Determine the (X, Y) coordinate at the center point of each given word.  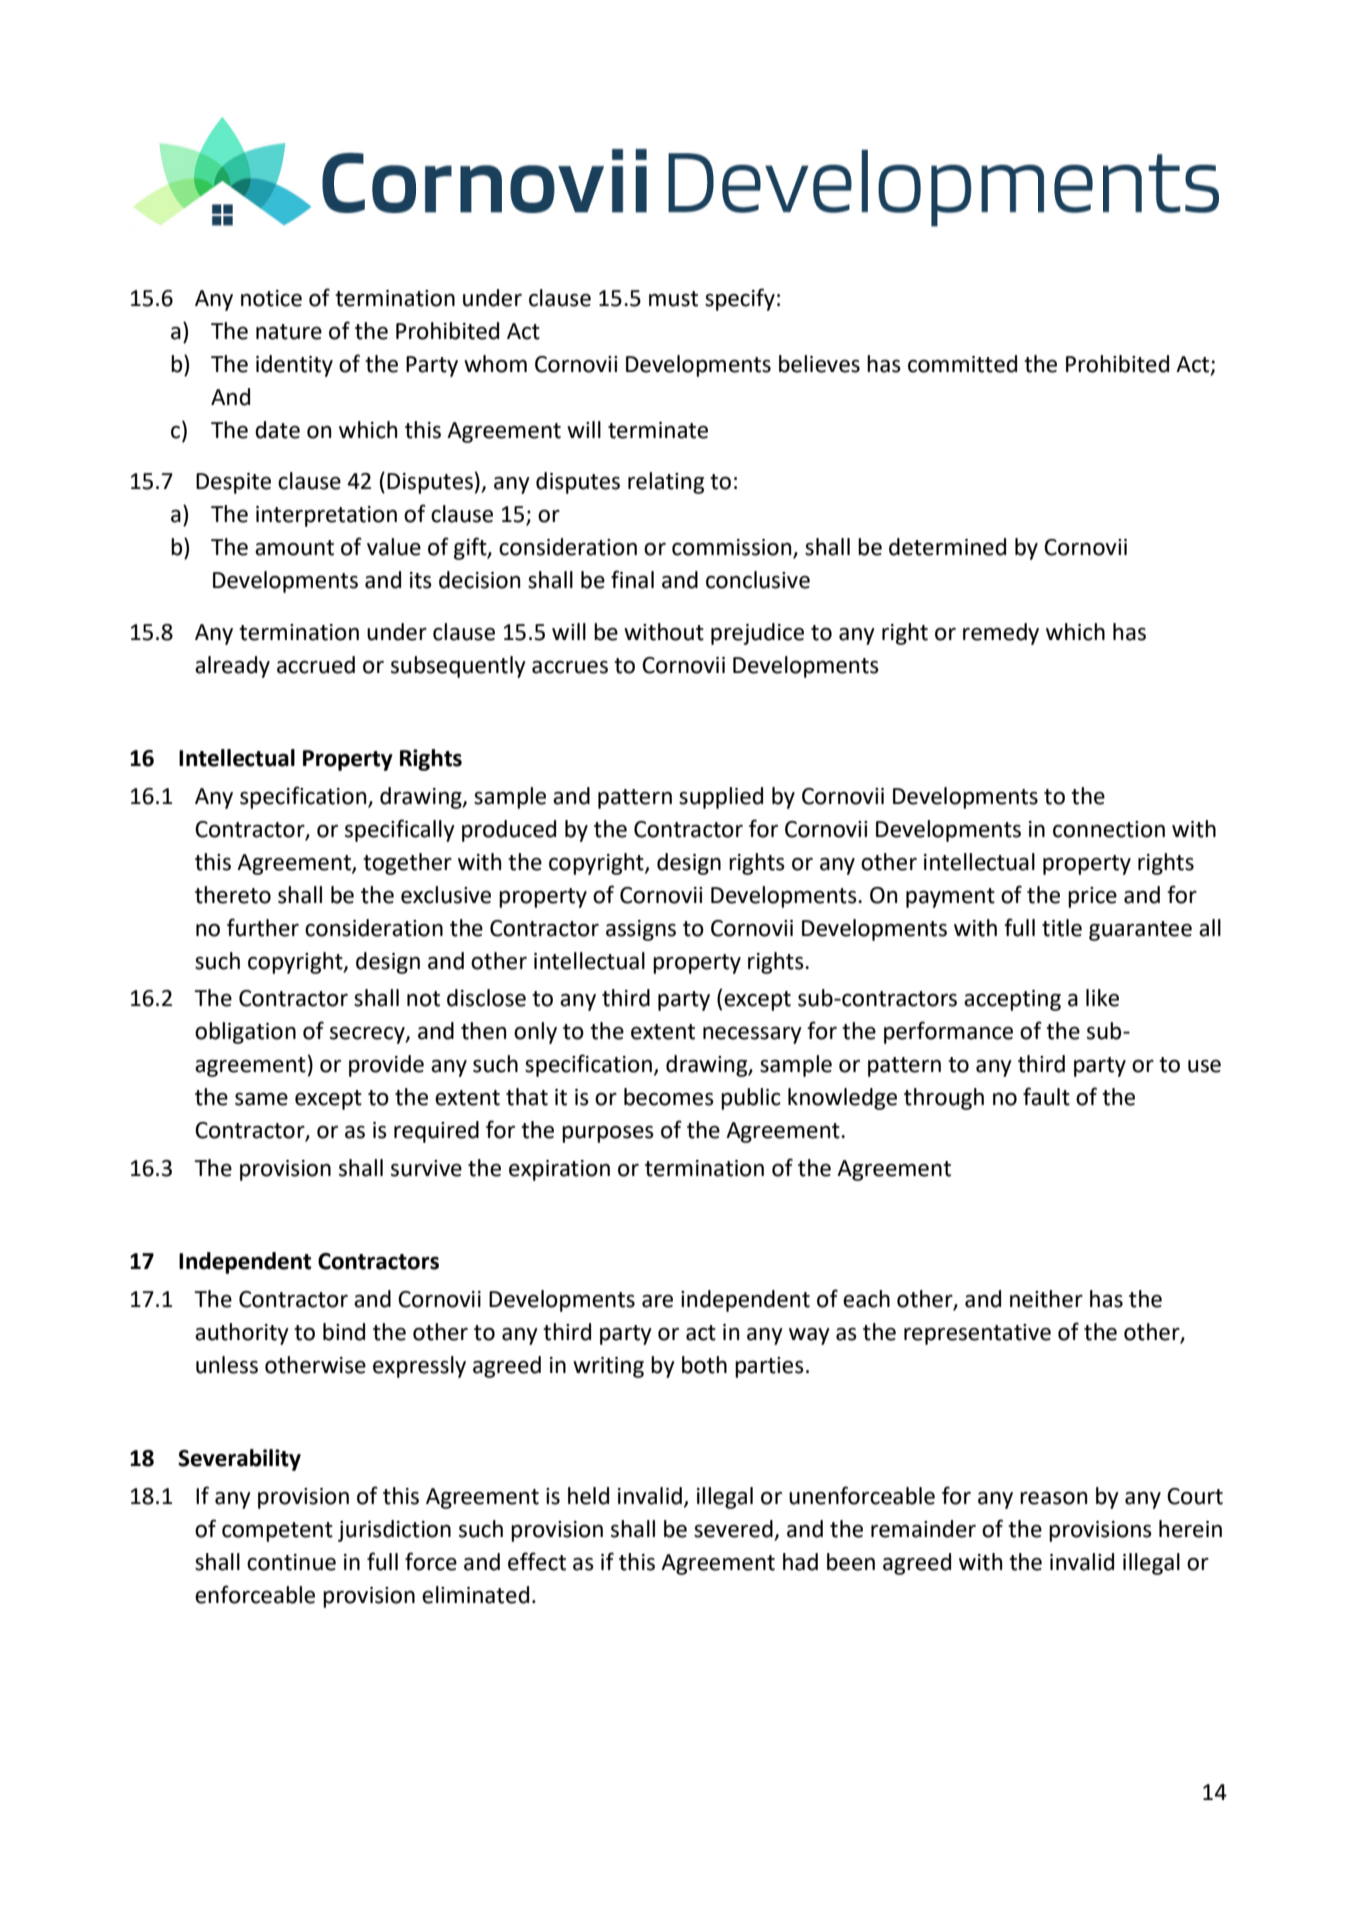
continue (291, 1562)
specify (740, 299)
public (751, 1099)
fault (1046, 1096)
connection (1109, 829)
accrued (316, 665)
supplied (721, 798)
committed (962, 364)
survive (426, 1168)
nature (289, 332)
